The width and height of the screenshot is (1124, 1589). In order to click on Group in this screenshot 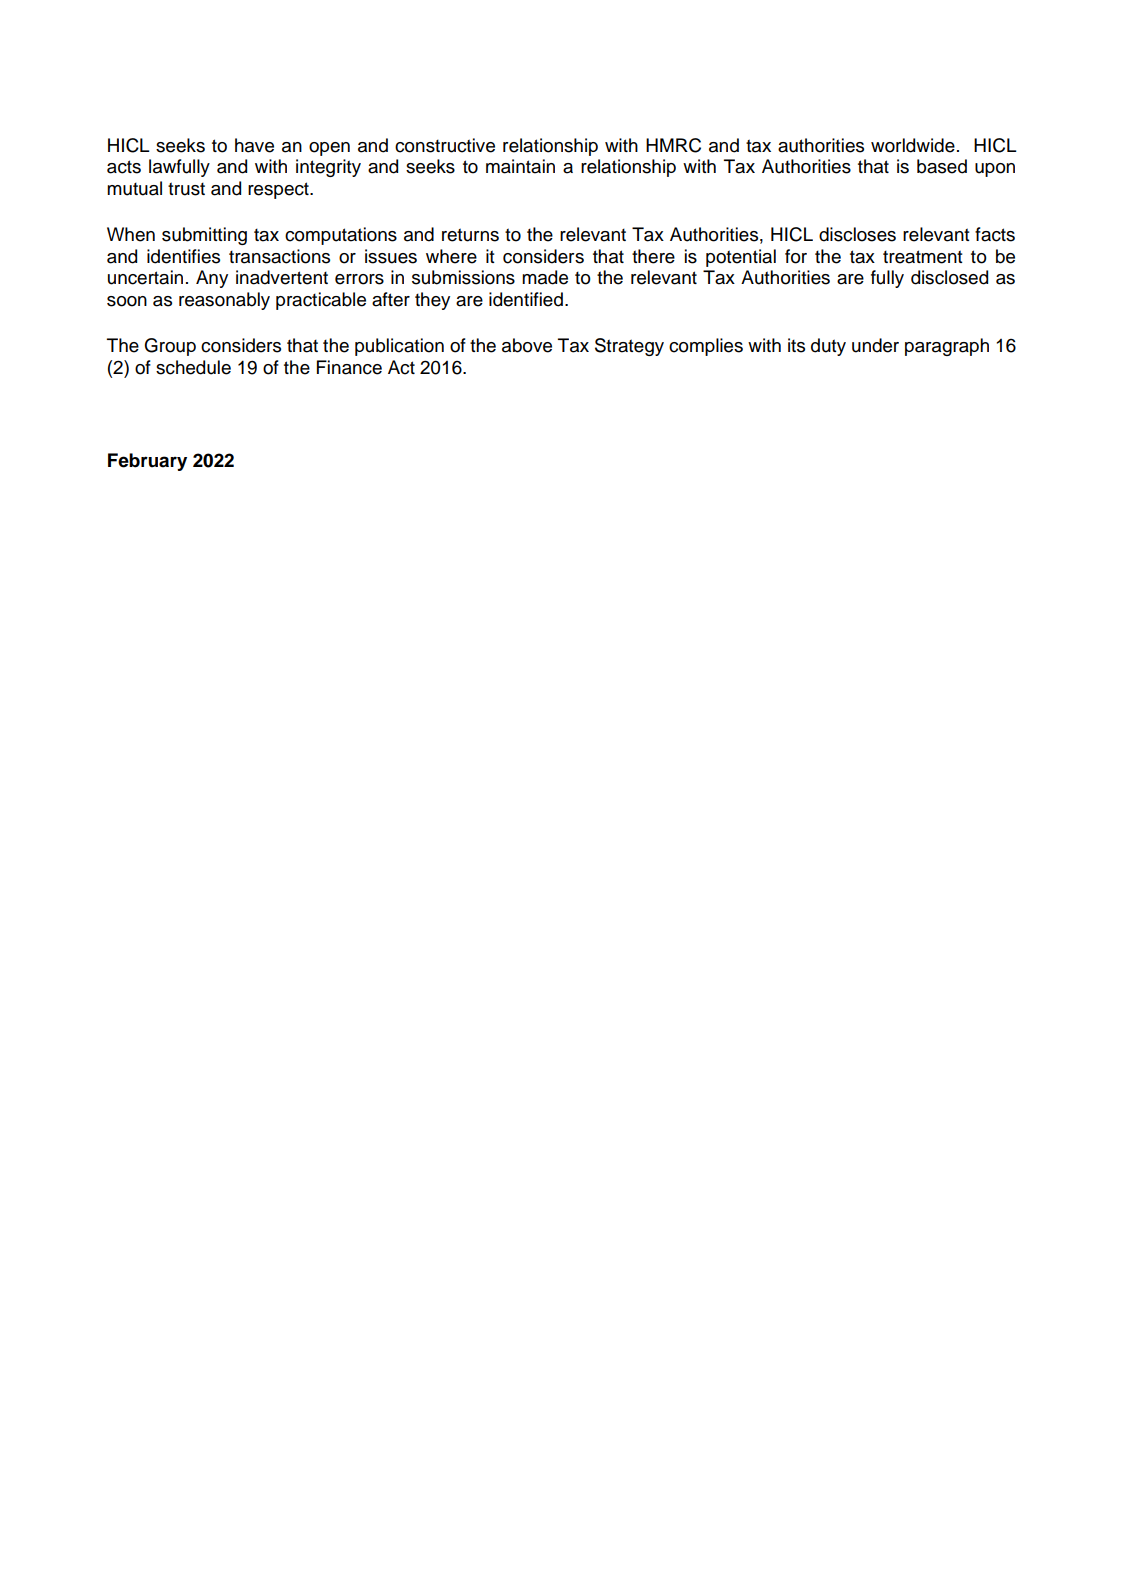, I will do `click(170, 347)`.
